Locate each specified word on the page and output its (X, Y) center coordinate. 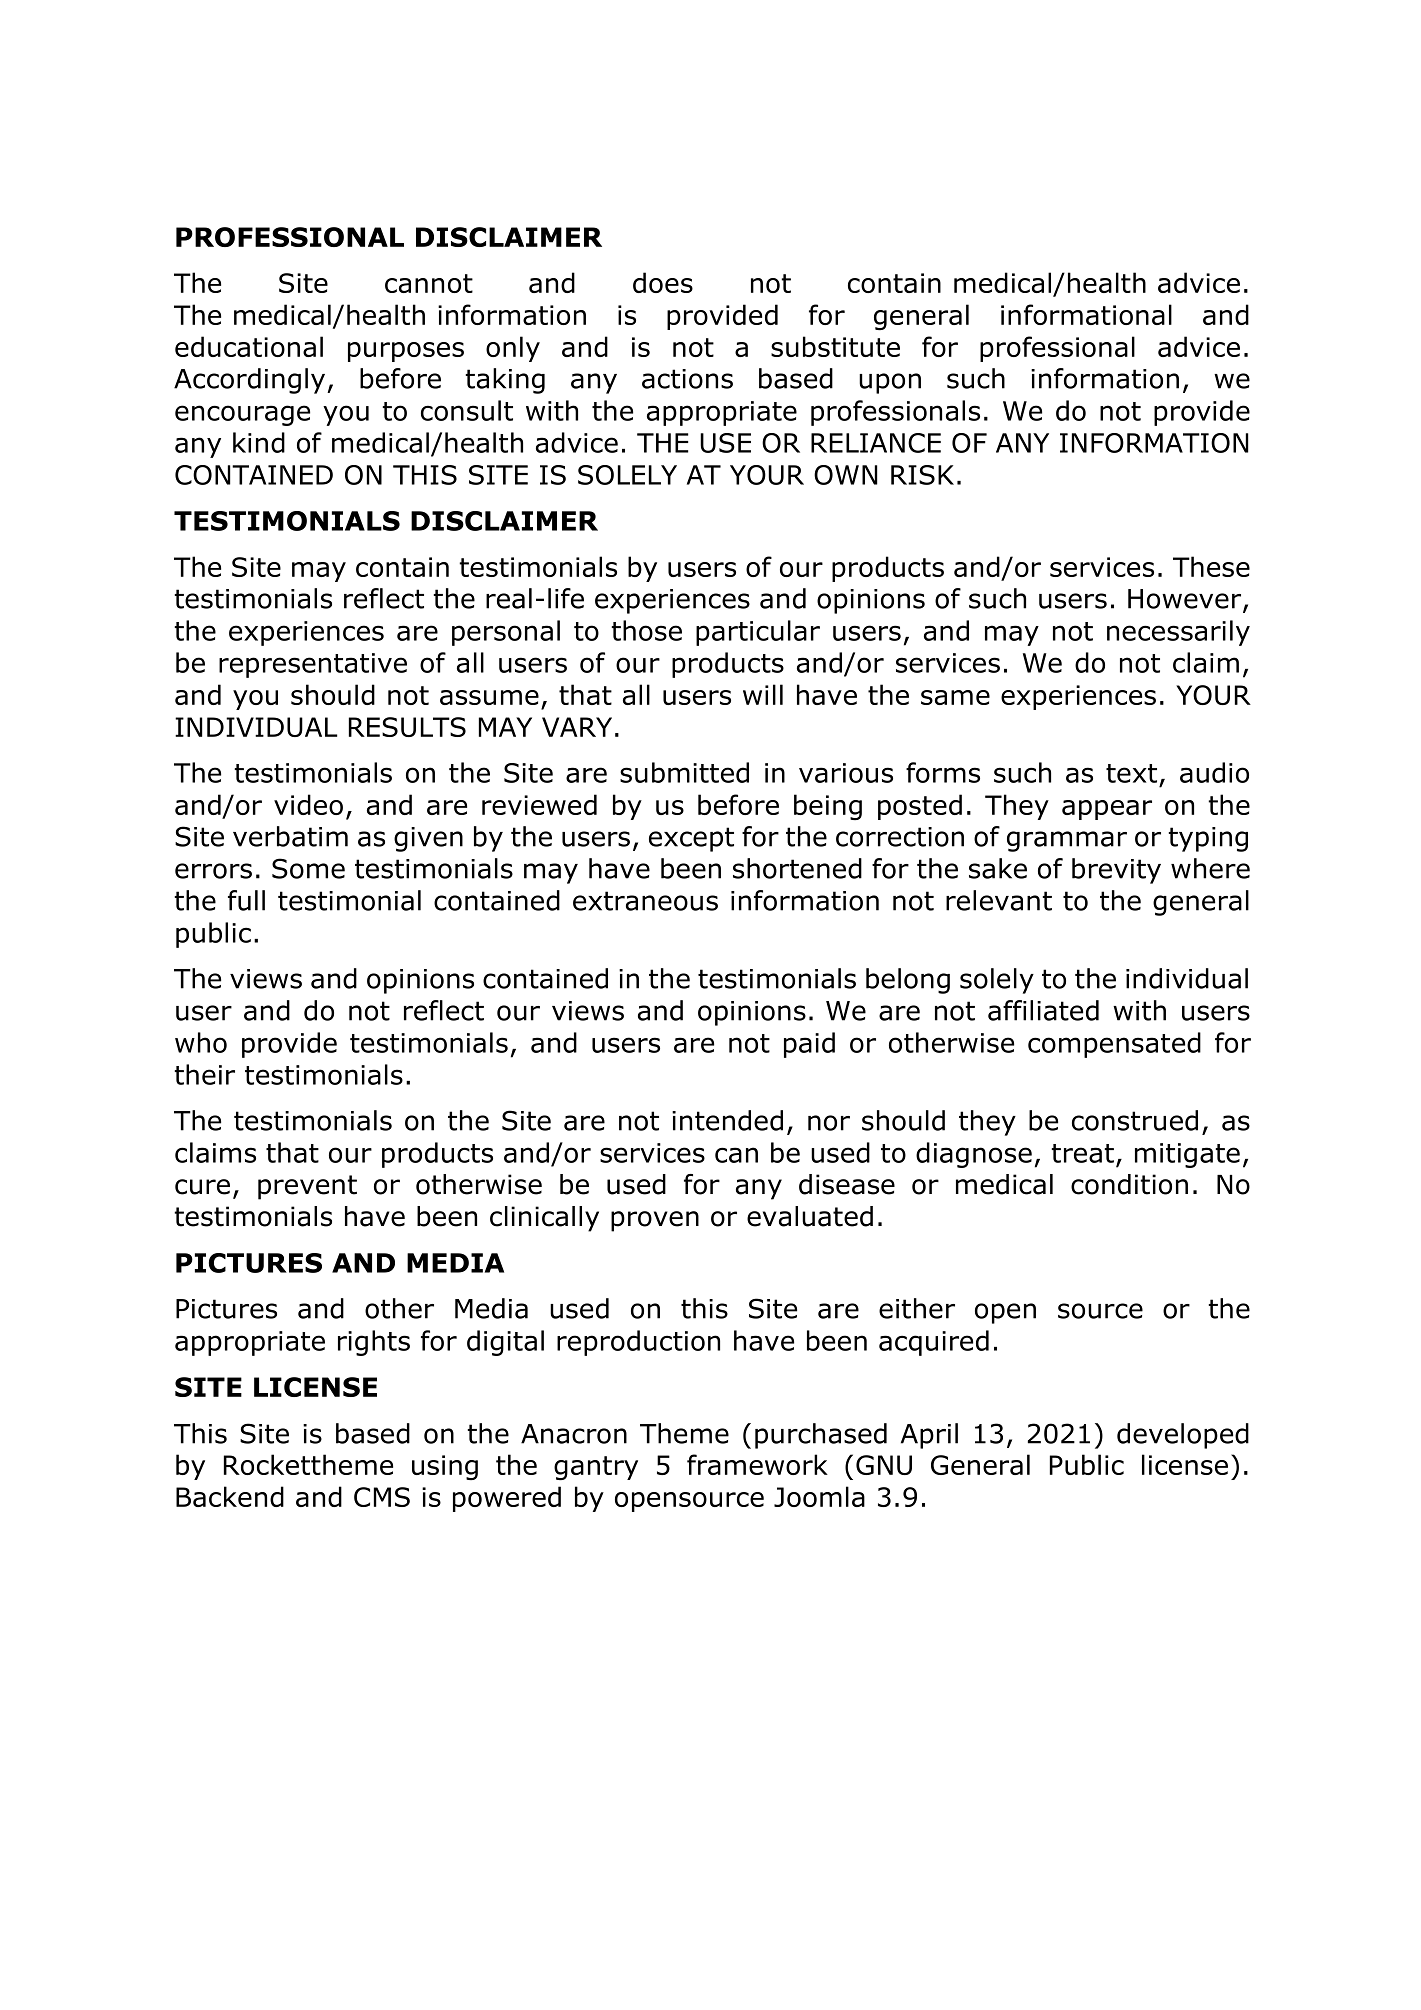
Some (308, 868)
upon (890, 383)
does (663, 282)
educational (249, 346)
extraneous (645, 901)
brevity (1116, 871)
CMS (382, 1497)
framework (757, 1464)
